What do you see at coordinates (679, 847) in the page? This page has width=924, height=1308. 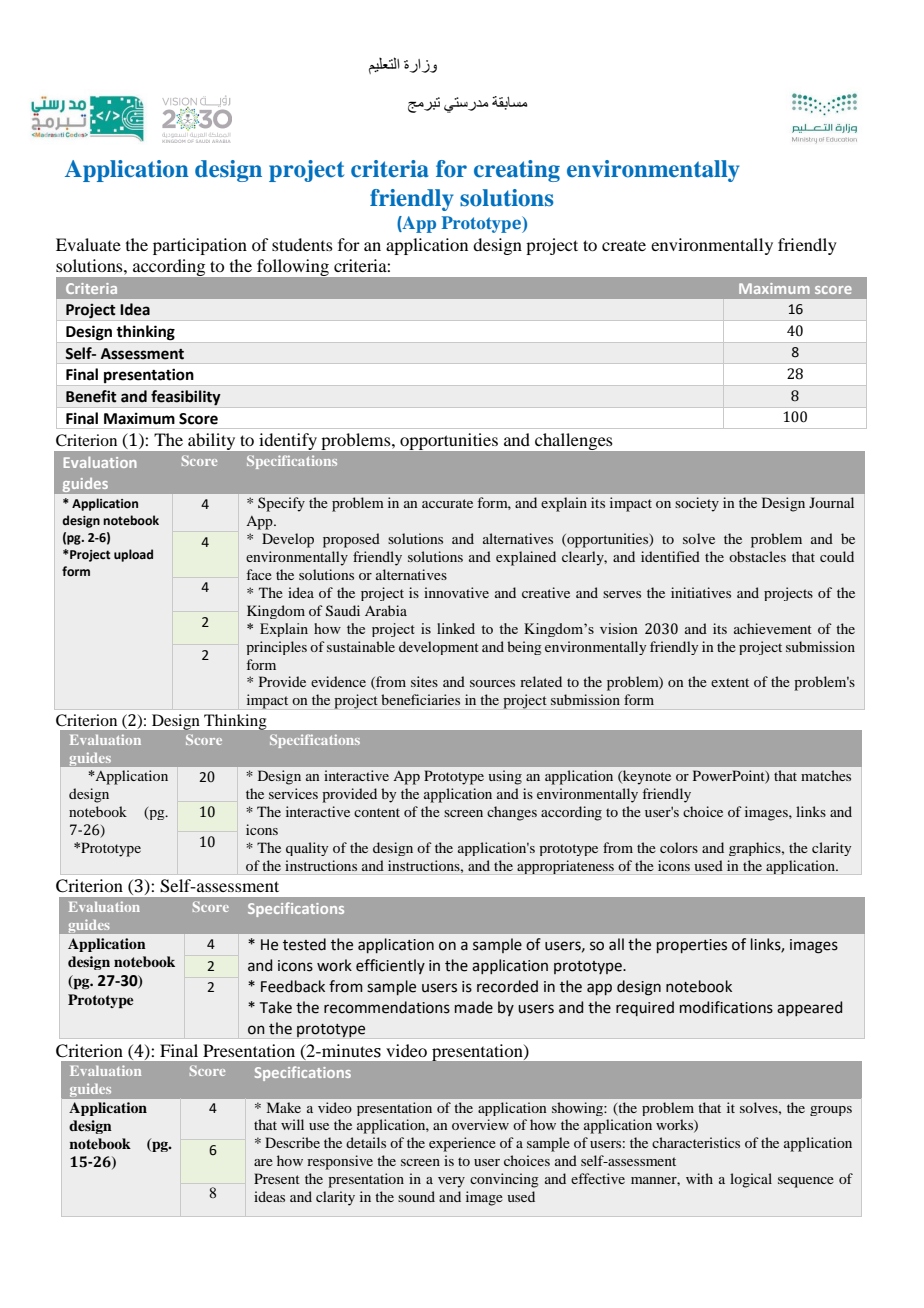 I see `colors` at bounding box center [679, 847].
